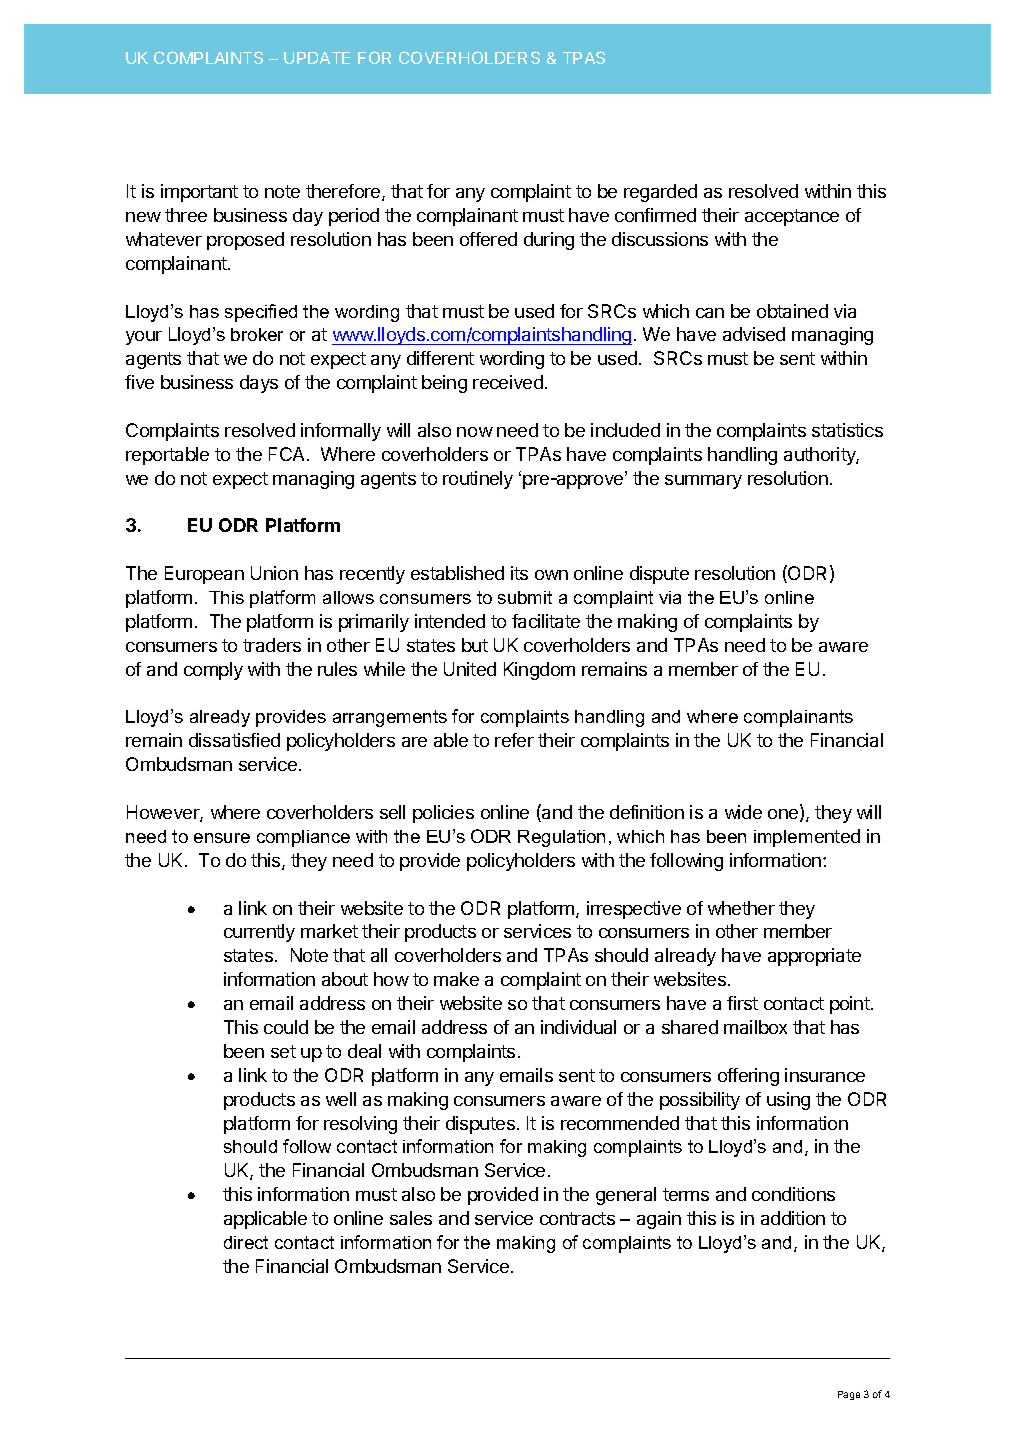 This screenshot has height=1436, width=1015. Describe the element at coordinates (488, 239) in the screenshot. I see `offered` at that location.
